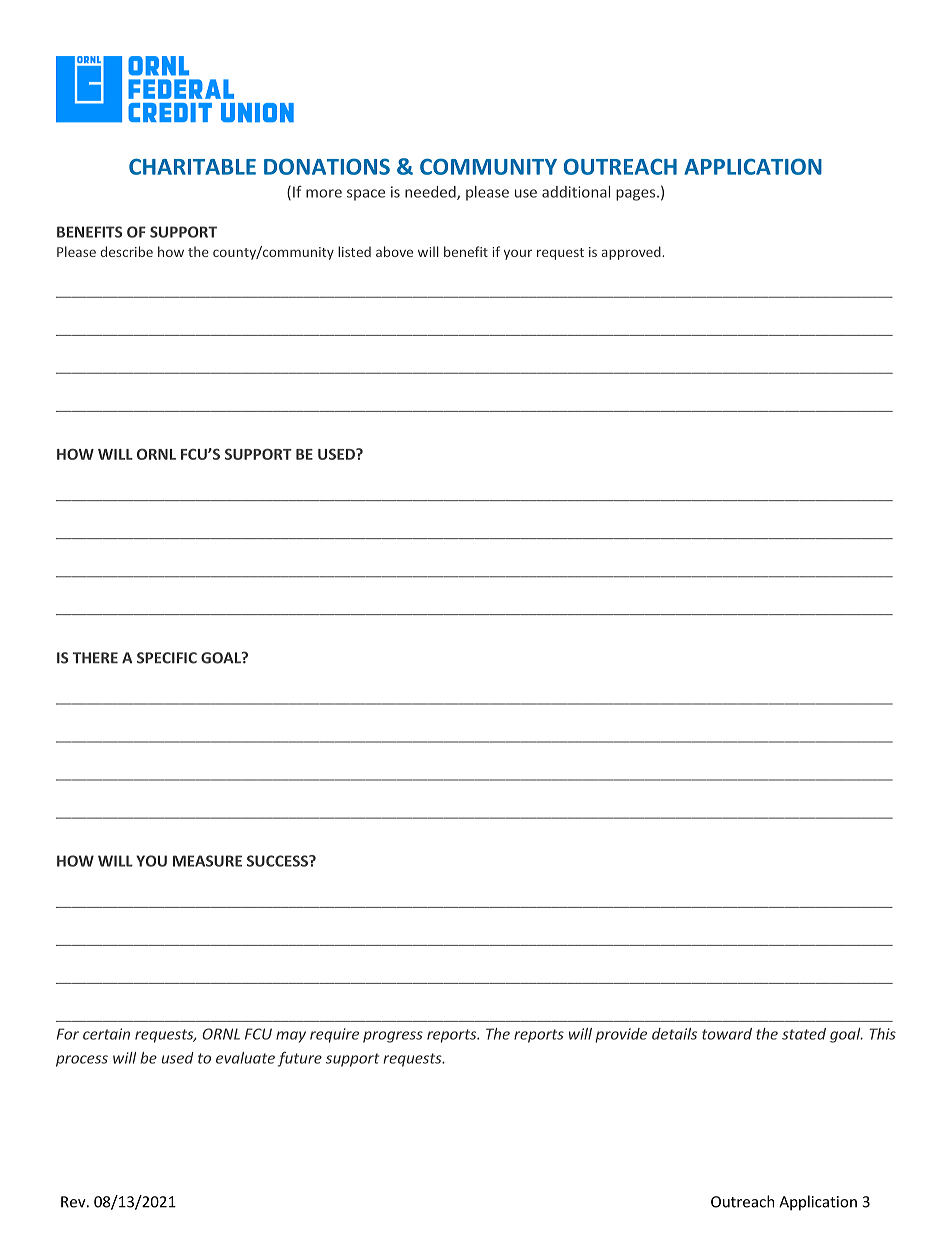 The height and width of the screenshot is (1233, 952). What do you see at coordinates (167, 658) in the screenshot?
I see `SPECIFIC` at bounding box center [167, 658].
